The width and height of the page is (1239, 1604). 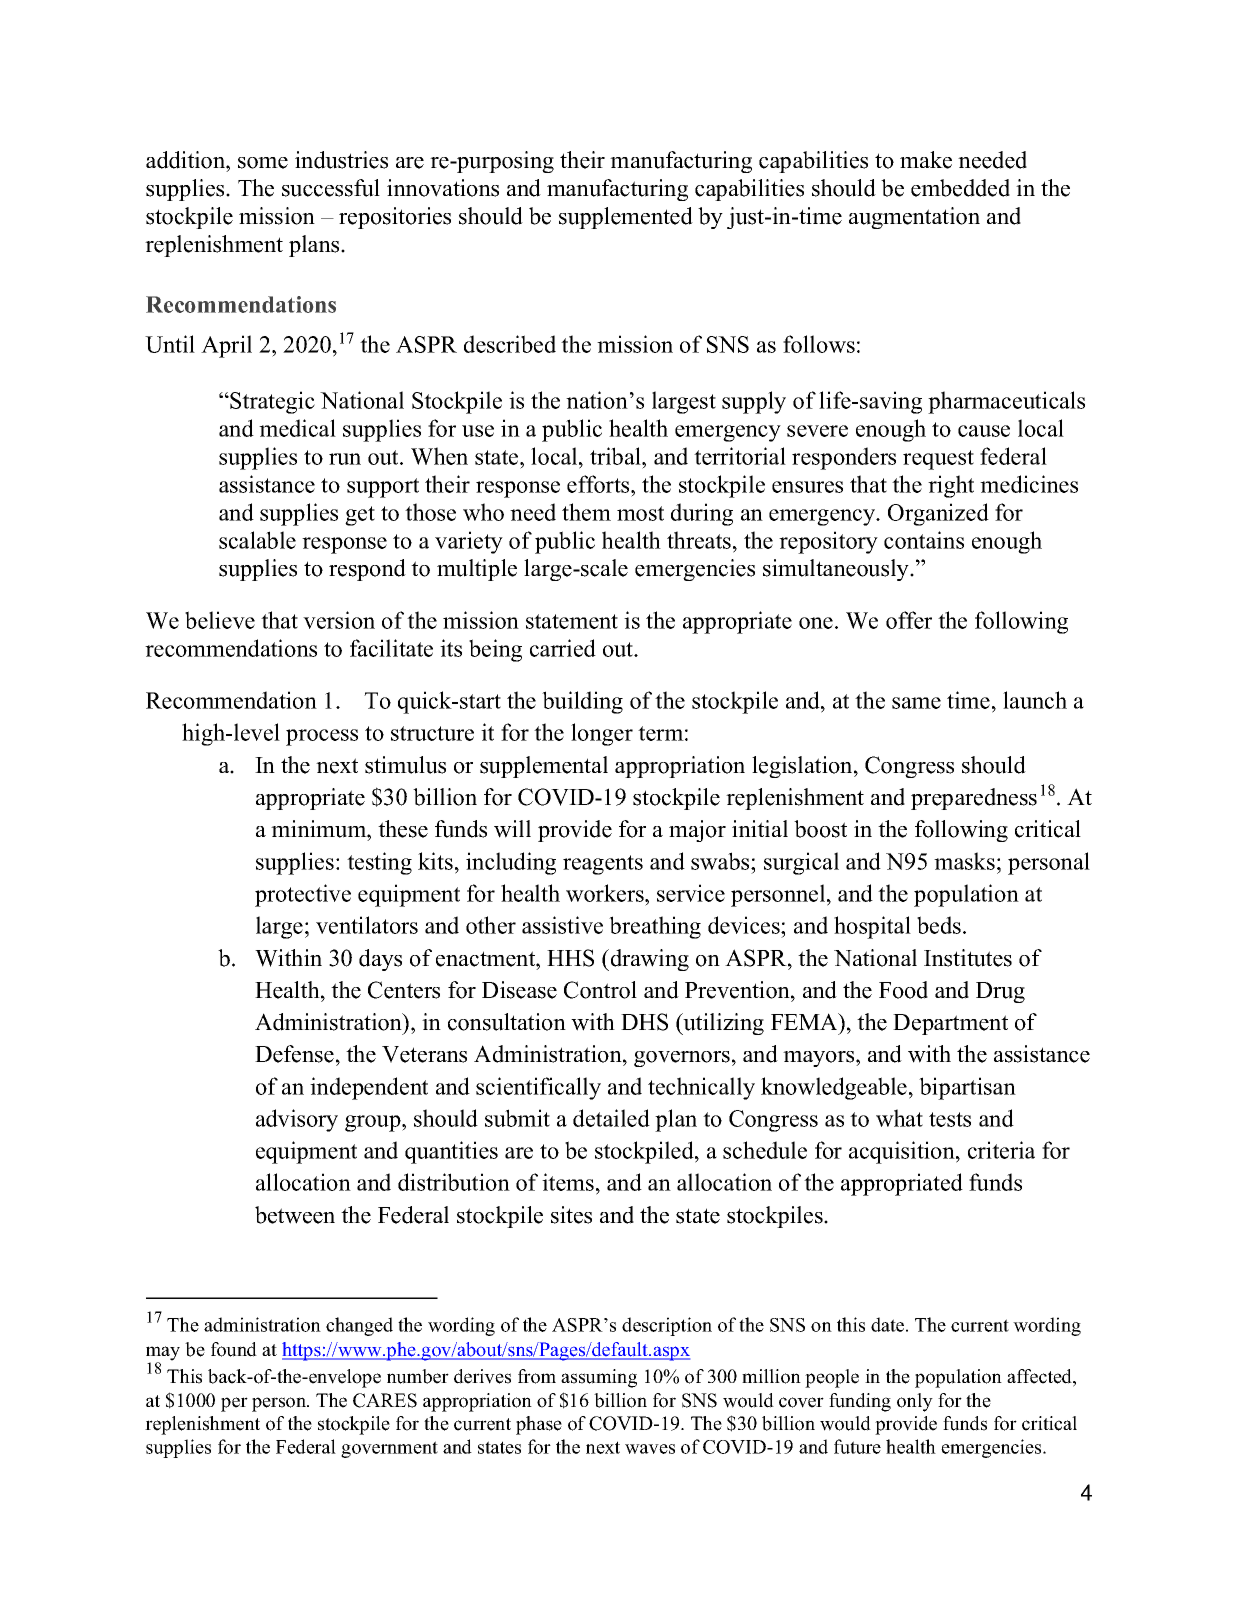 What do you see at coordinates (626, 218) in the page?
I see `supplemented` at bounding box center [626, 218].
